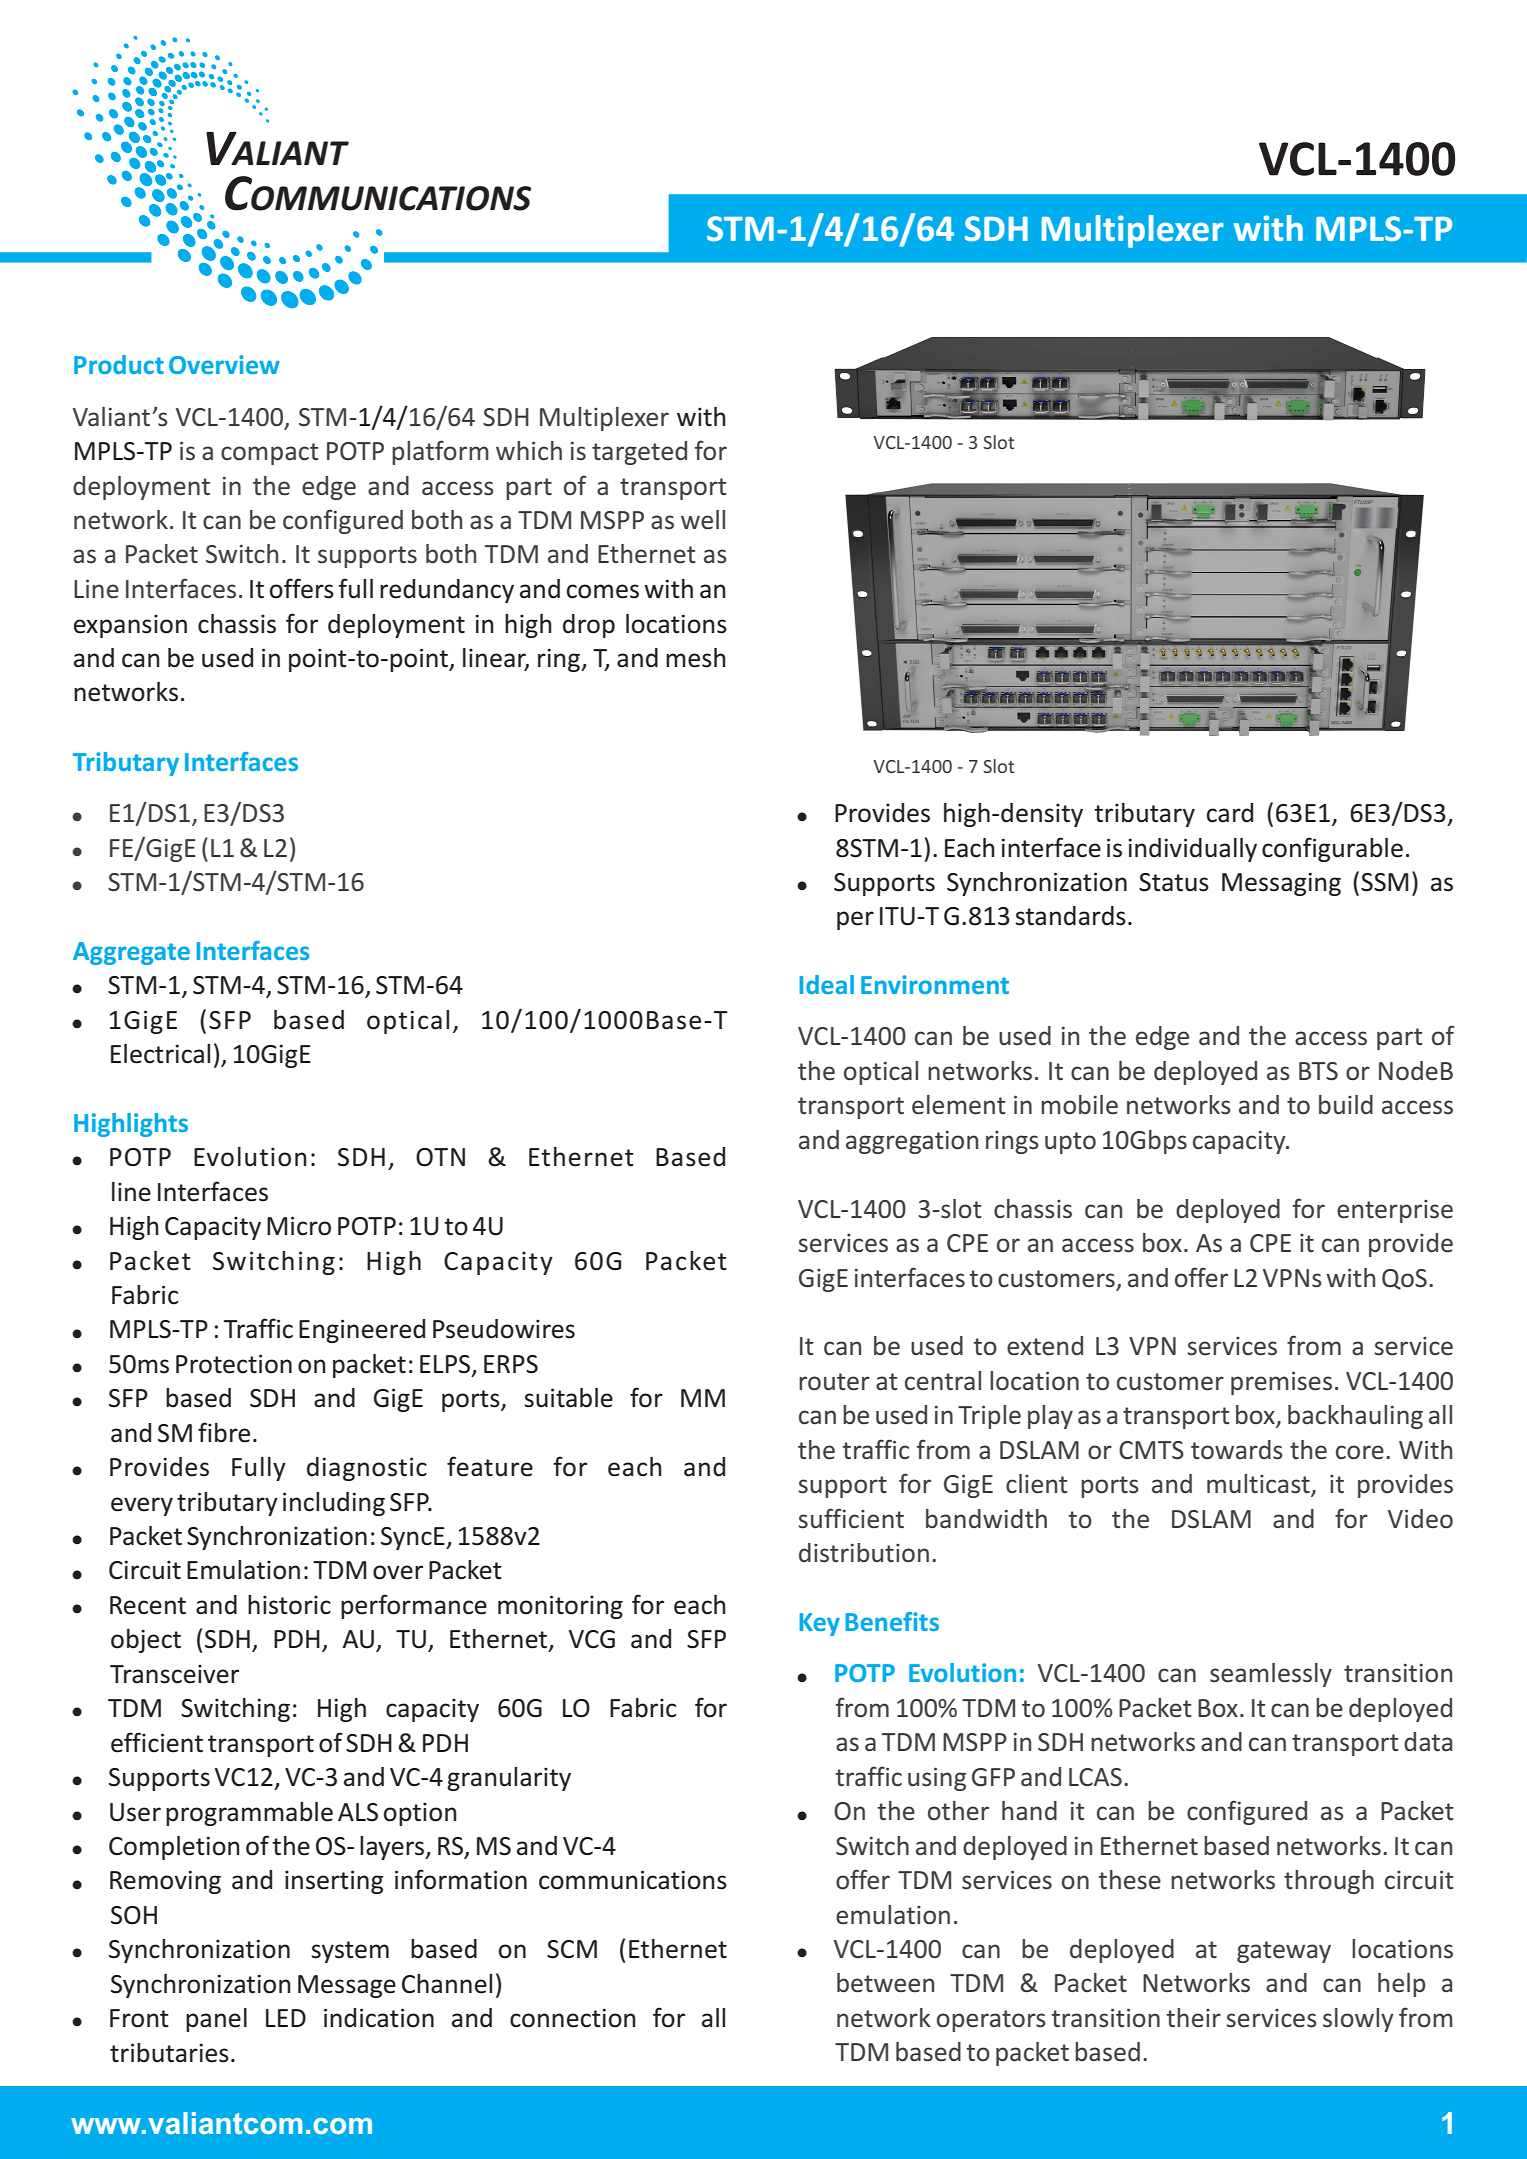 The height and width of the screenshot is (2159, 1527). I want to click on LED, so click(286, 2018).
